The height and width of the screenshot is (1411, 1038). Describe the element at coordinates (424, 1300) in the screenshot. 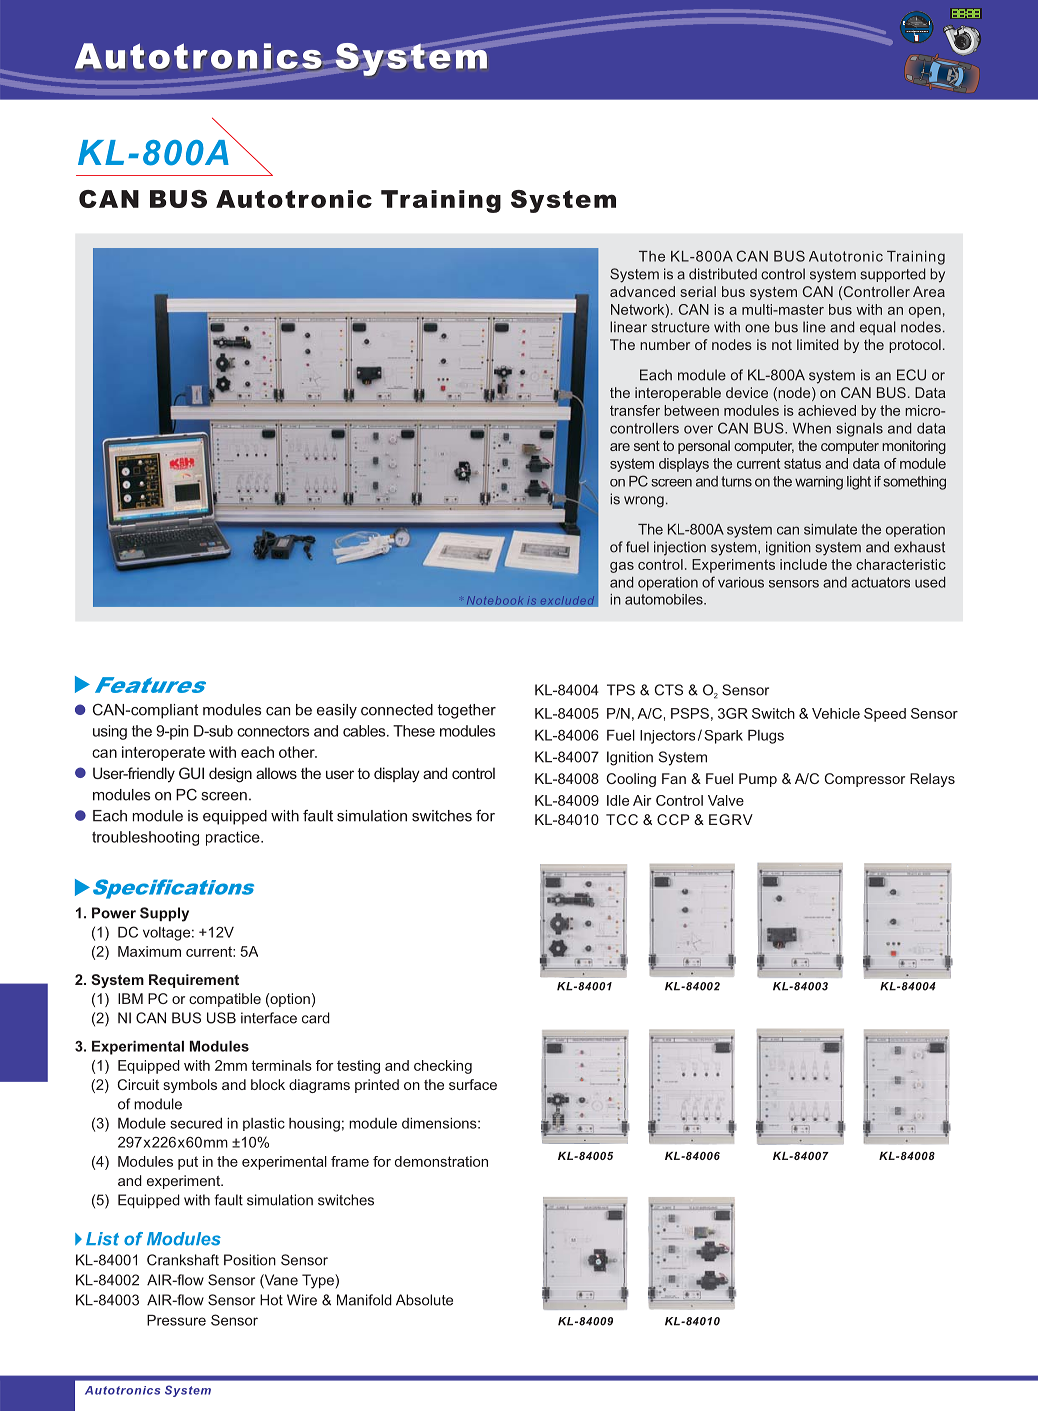

I see `Absolute` at that location.
